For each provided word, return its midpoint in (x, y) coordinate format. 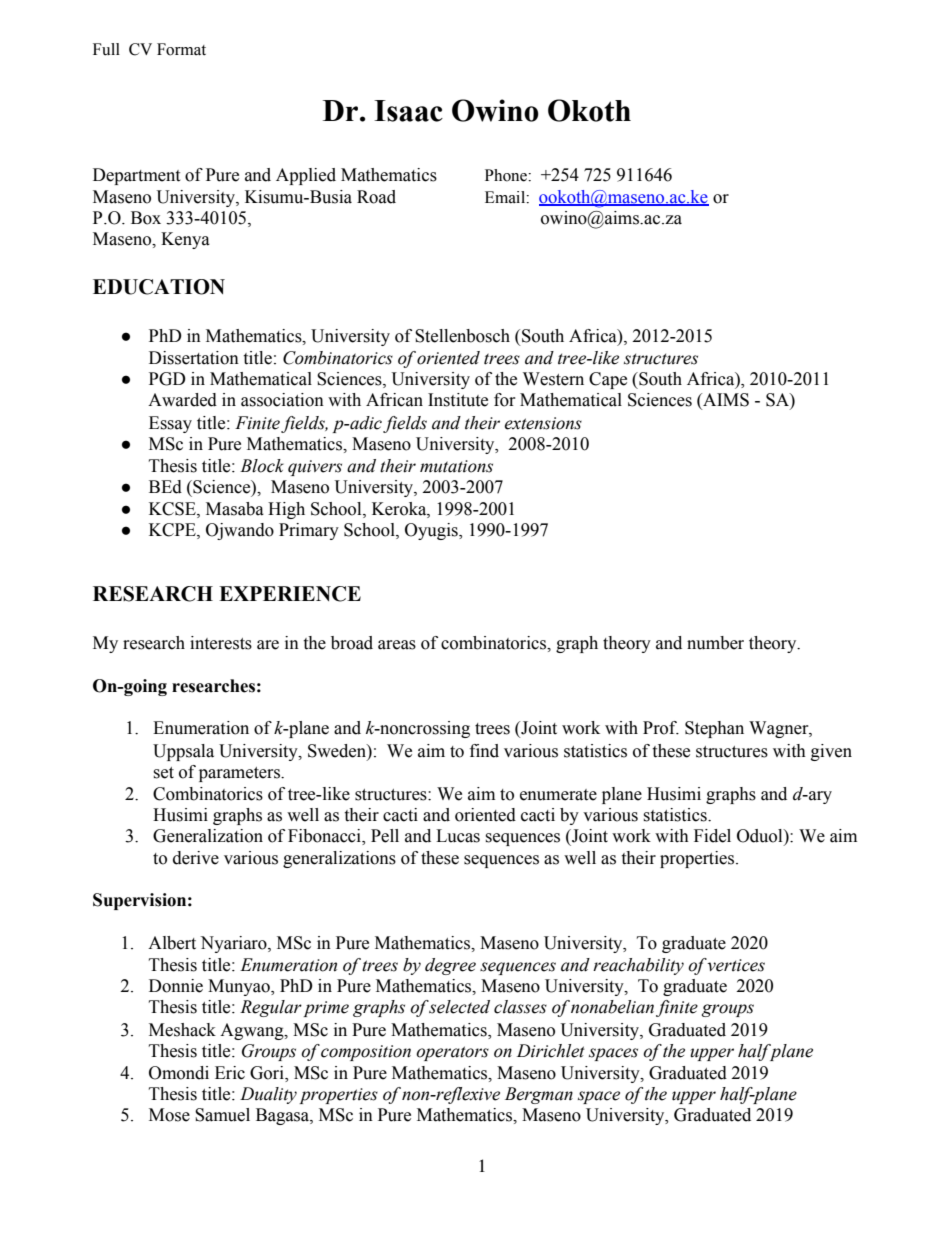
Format (181, 49)
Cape (608, 380)
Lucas (458, 836)
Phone (507, 175)
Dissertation (194, 358)
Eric (230, 1073)
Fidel (712, 836)
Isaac (408, 111)
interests (221, 643)
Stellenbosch (462, 336)
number (715, 643)
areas (397, 645)
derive (196, 858)
